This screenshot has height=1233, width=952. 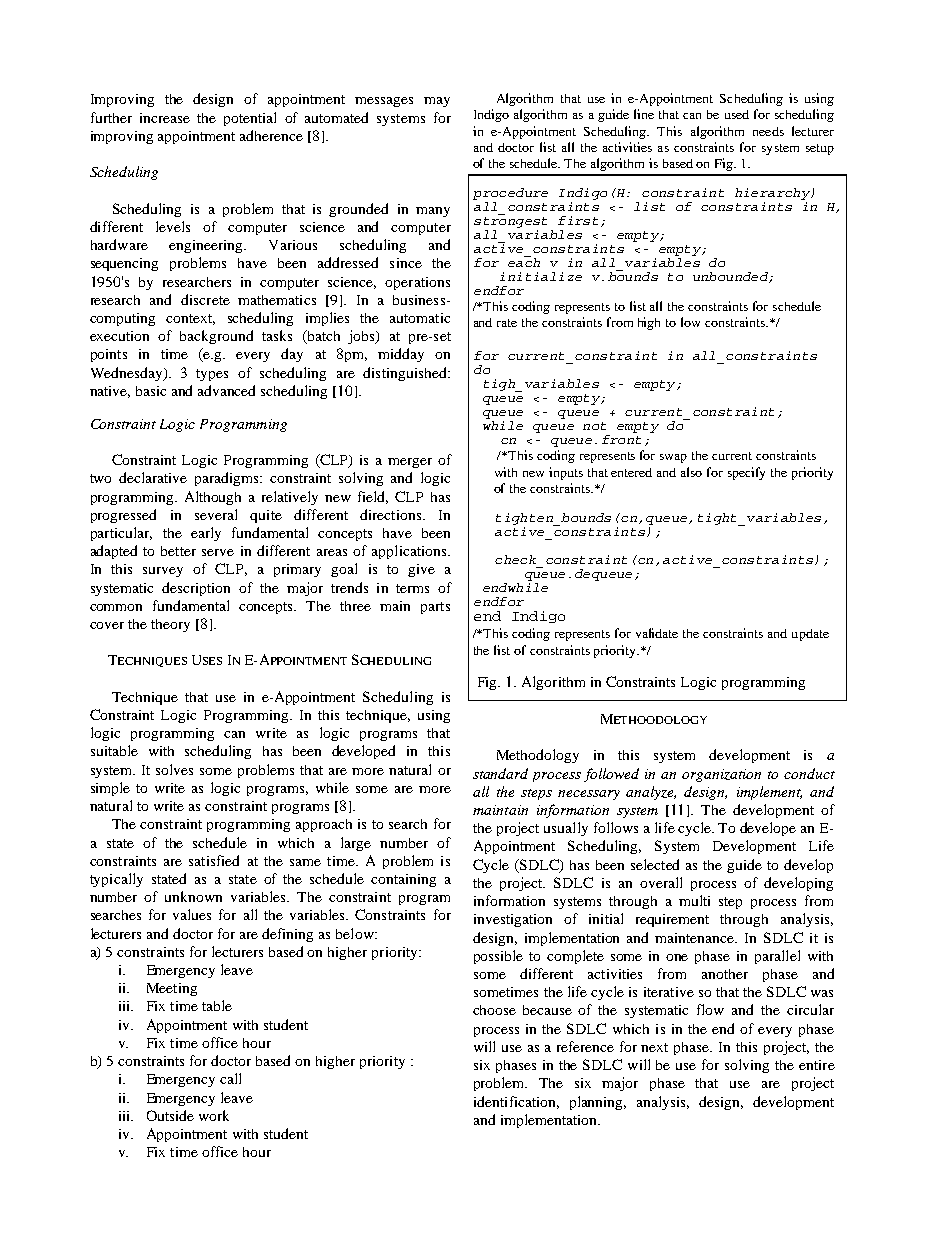 What do you see at coordinates (494, 1010) in the screenshot?
I see `choose` at bounding box center [494, 1010].
